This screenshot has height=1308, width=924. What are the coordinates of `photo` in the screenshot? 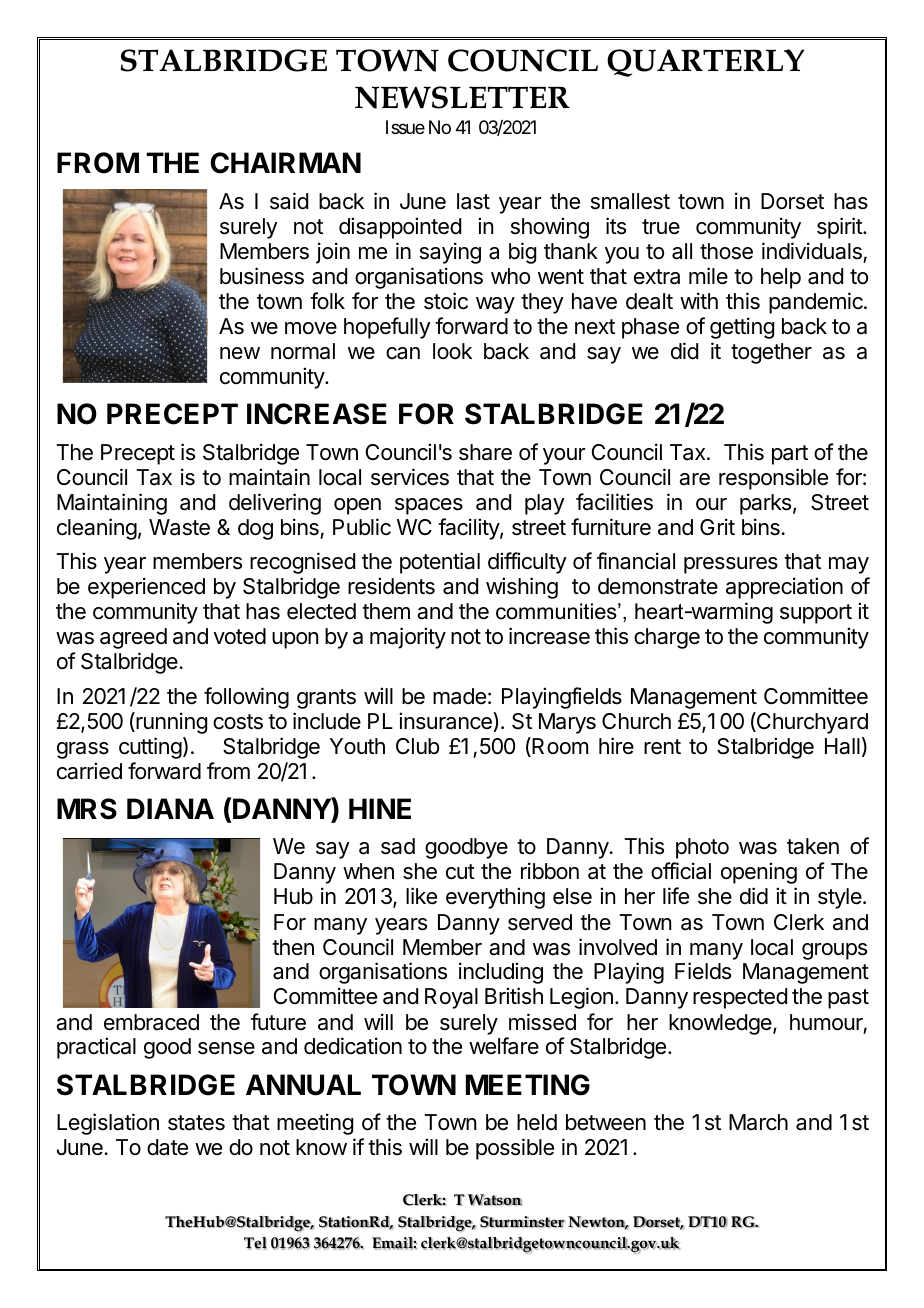 It's located at (702, 848).
